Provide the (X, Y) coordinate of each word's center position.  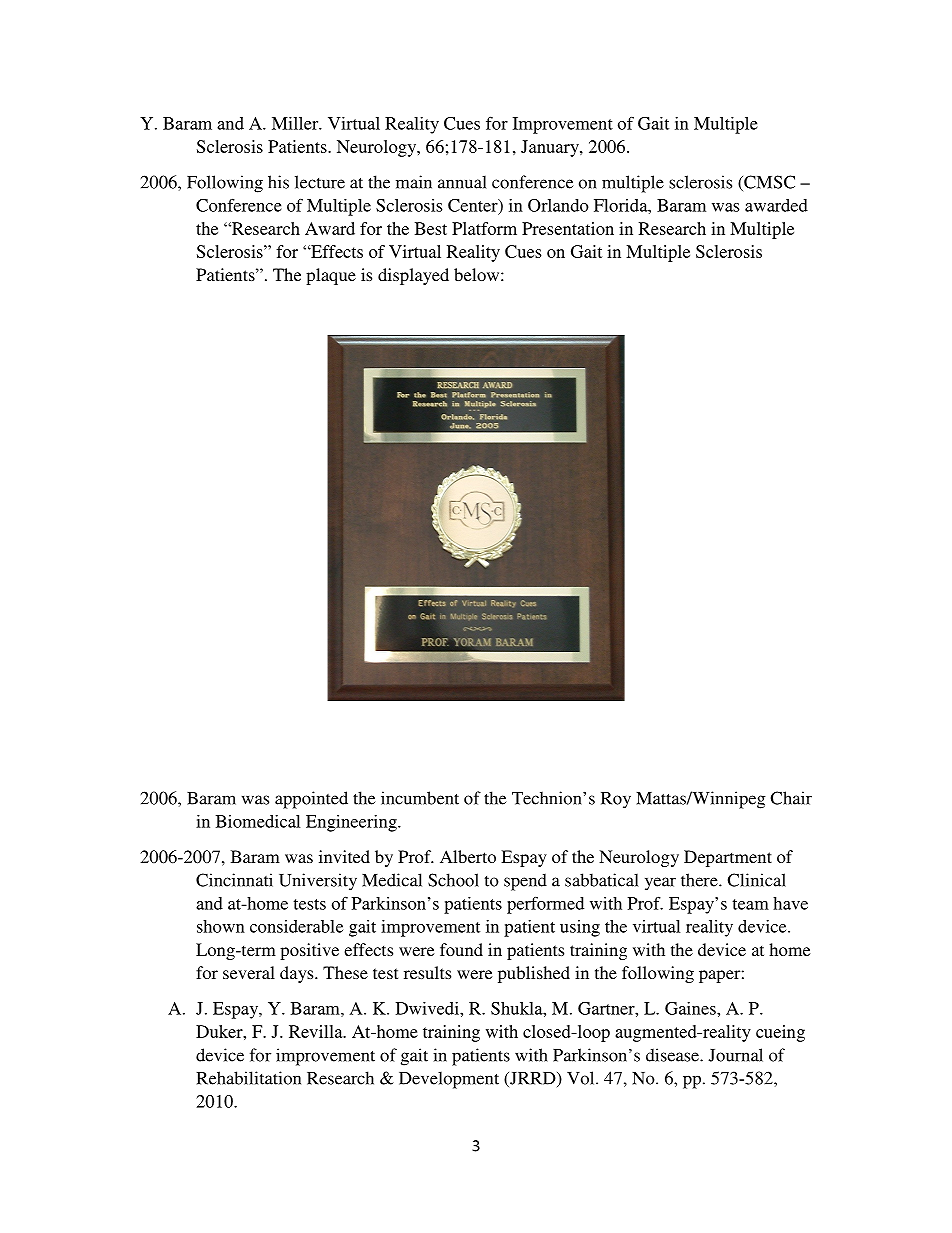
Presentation (568, 228)
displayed (413, 276)
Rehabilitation (248, 1078)
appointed (311, 800)
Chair (791, 798)
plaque (331, 276)
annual (462, 182)
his (278, 182)
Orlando (558, 205)
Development (449, 1080)
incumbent (420, 798)
